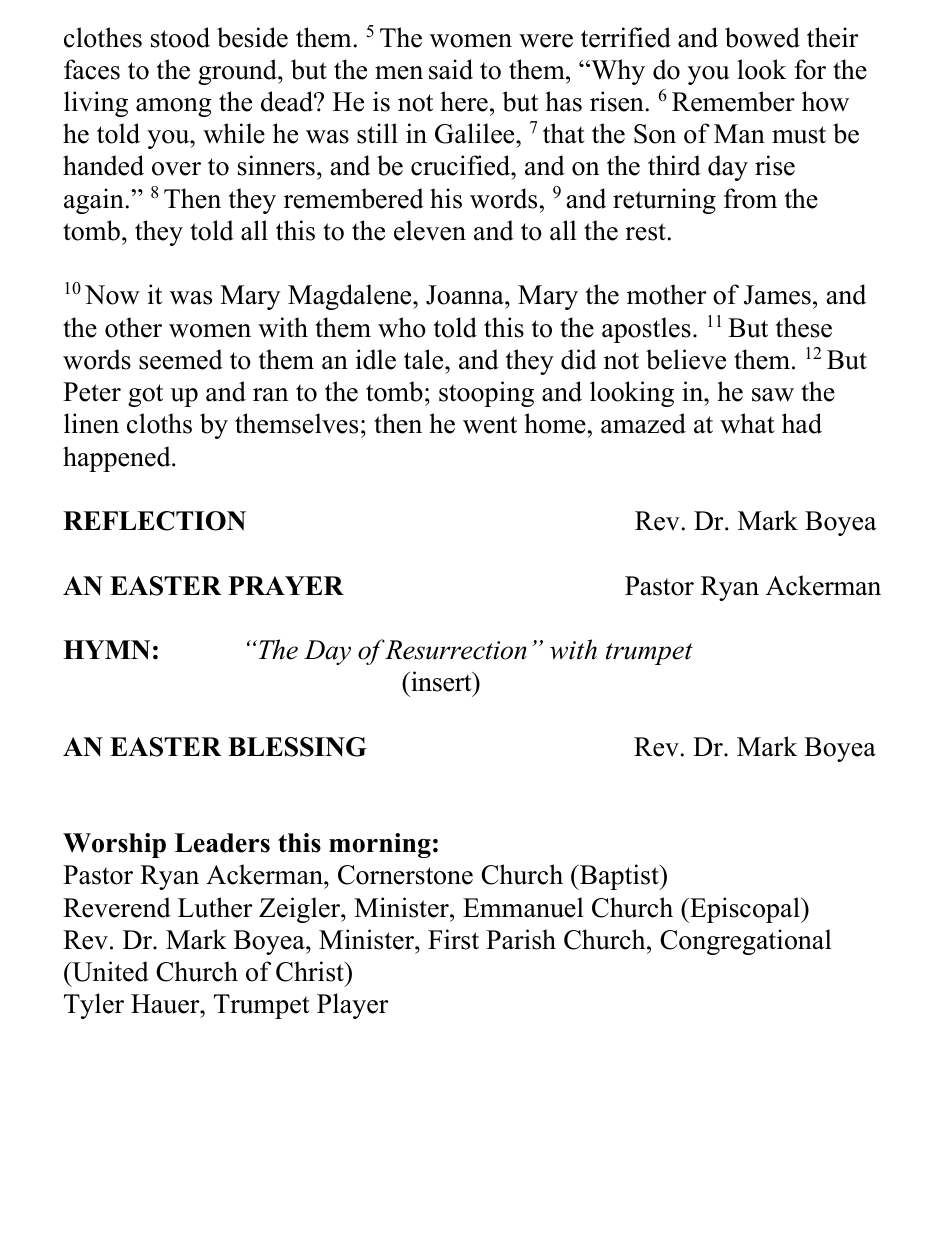 This document has width=952, height=1233. What do you see at coordinates (425, 359) in the document?
I see `tale` at bounding box center [425, 359].
